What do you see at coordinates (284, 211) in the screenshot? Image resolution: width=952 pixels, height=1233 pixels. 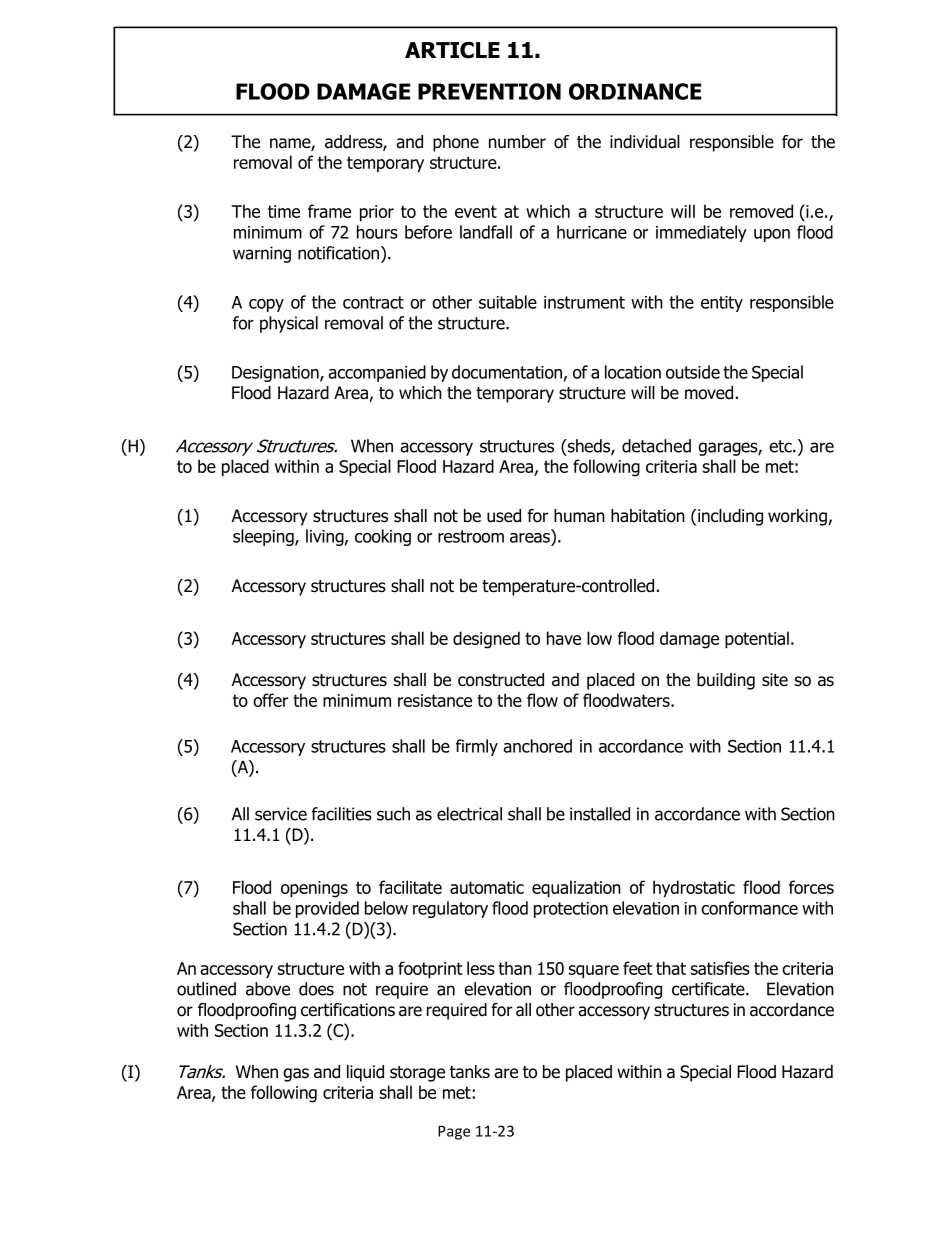 I see `time` at bounding box center [284, 211].
